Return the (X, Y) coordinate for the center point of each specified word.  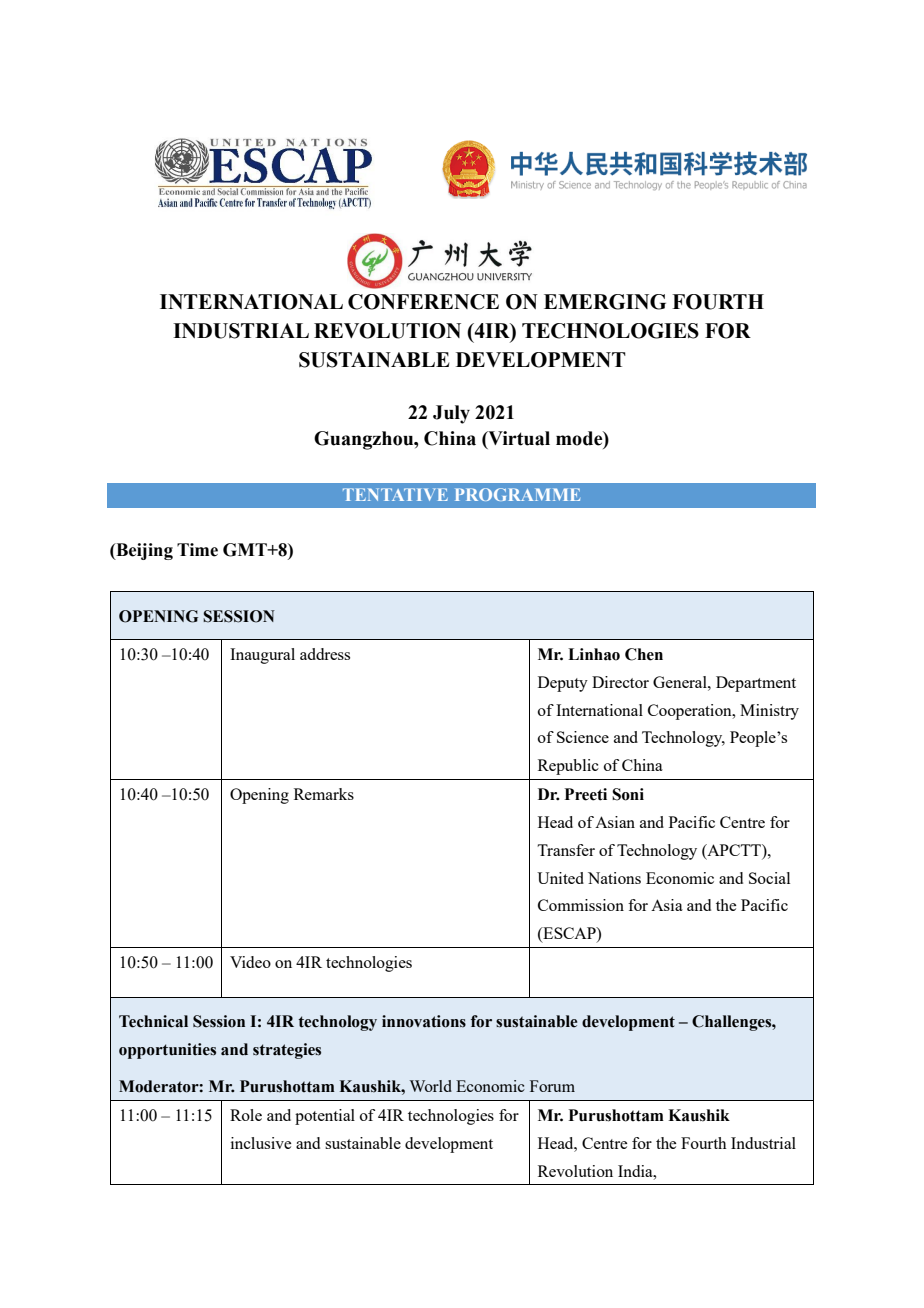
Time (197, 550)
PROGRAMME (517, 494)
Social (769, 878)
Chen (644, 654)
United (560, 878)
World (431, 1086)
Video (250, 962)
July (451, 414)
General (681, 682)
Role (246, 1115)
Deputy (563, 684)
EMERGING (605, 302)
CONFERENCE (423, 302)
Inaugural (262, 656)
